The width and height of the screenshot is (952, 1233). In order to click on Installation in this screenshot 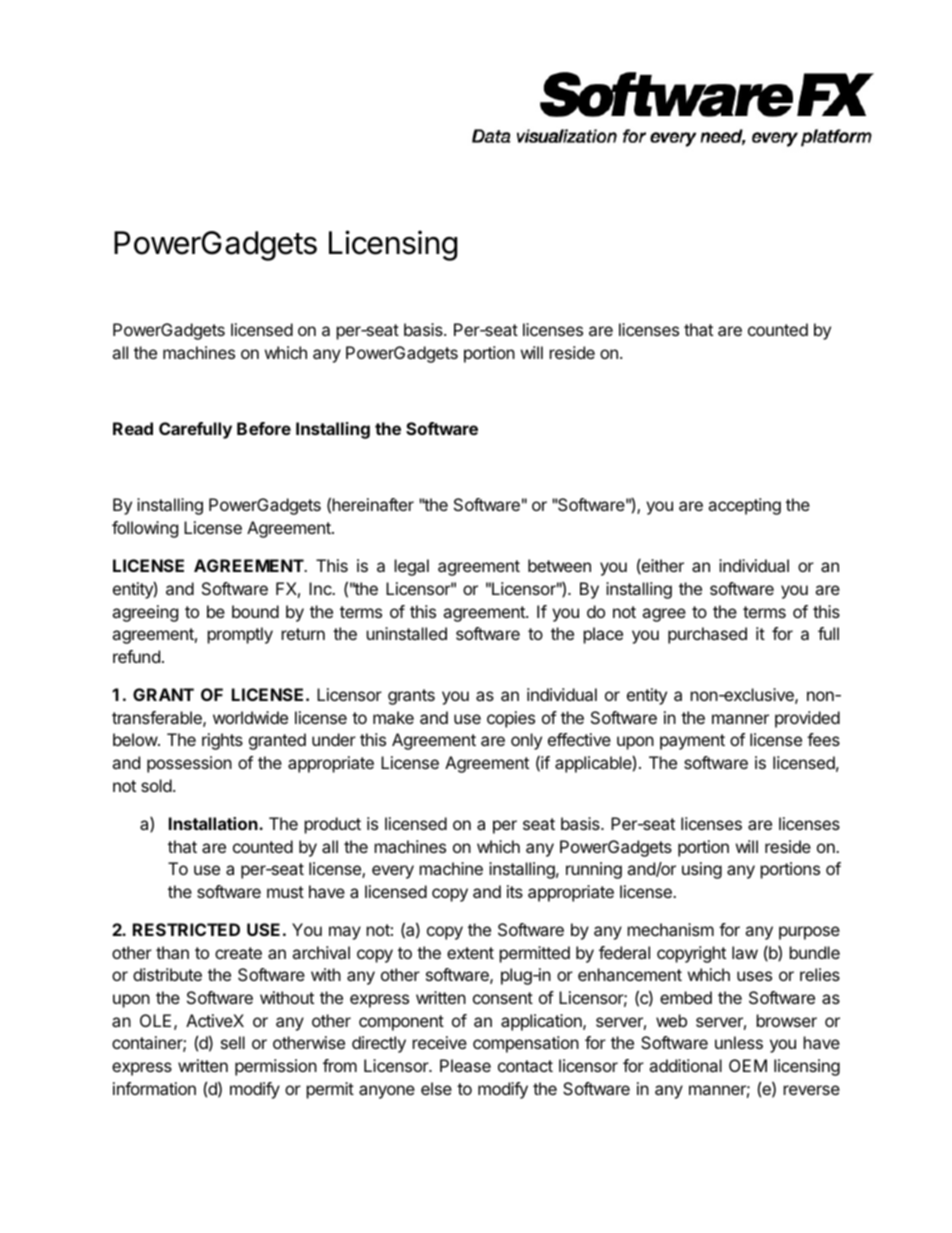, I will do `click(214, 823)`.
